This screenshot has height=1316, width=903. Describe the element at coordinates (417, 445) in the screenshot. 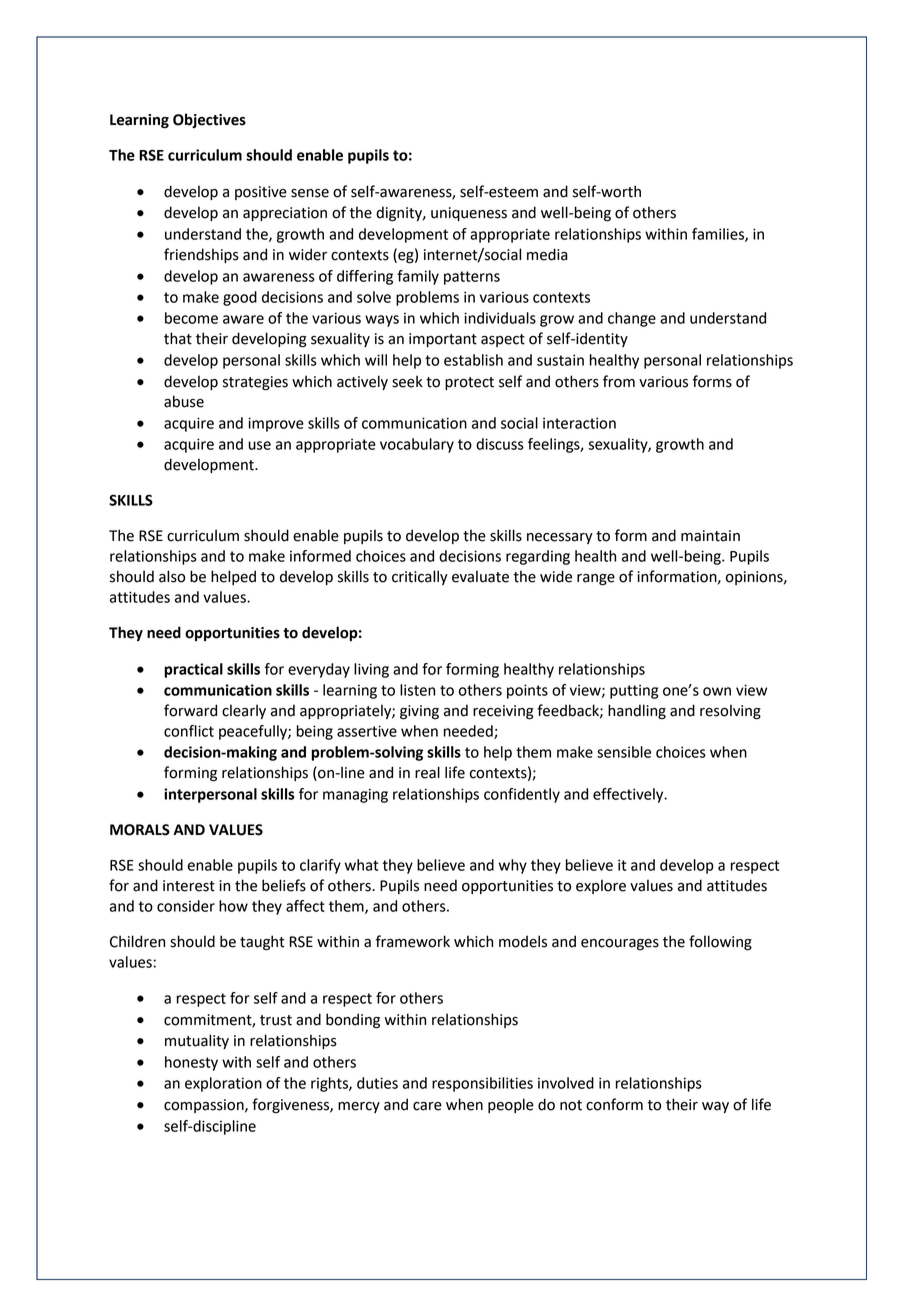

I see `vocabulary` at that location.
